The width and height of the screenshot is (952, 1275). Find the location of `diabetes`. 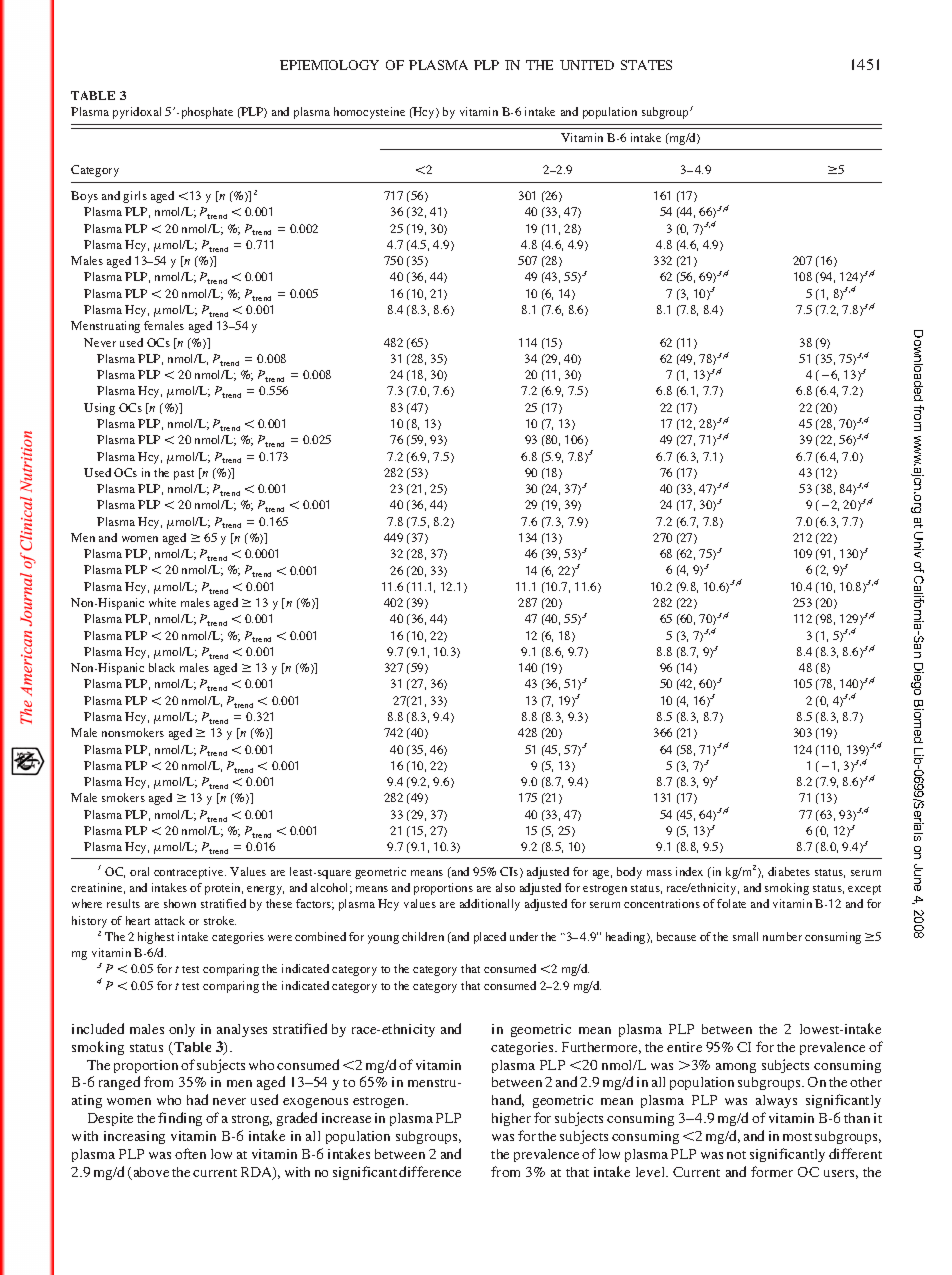

diabetes is located at coordinates (789, 871).
